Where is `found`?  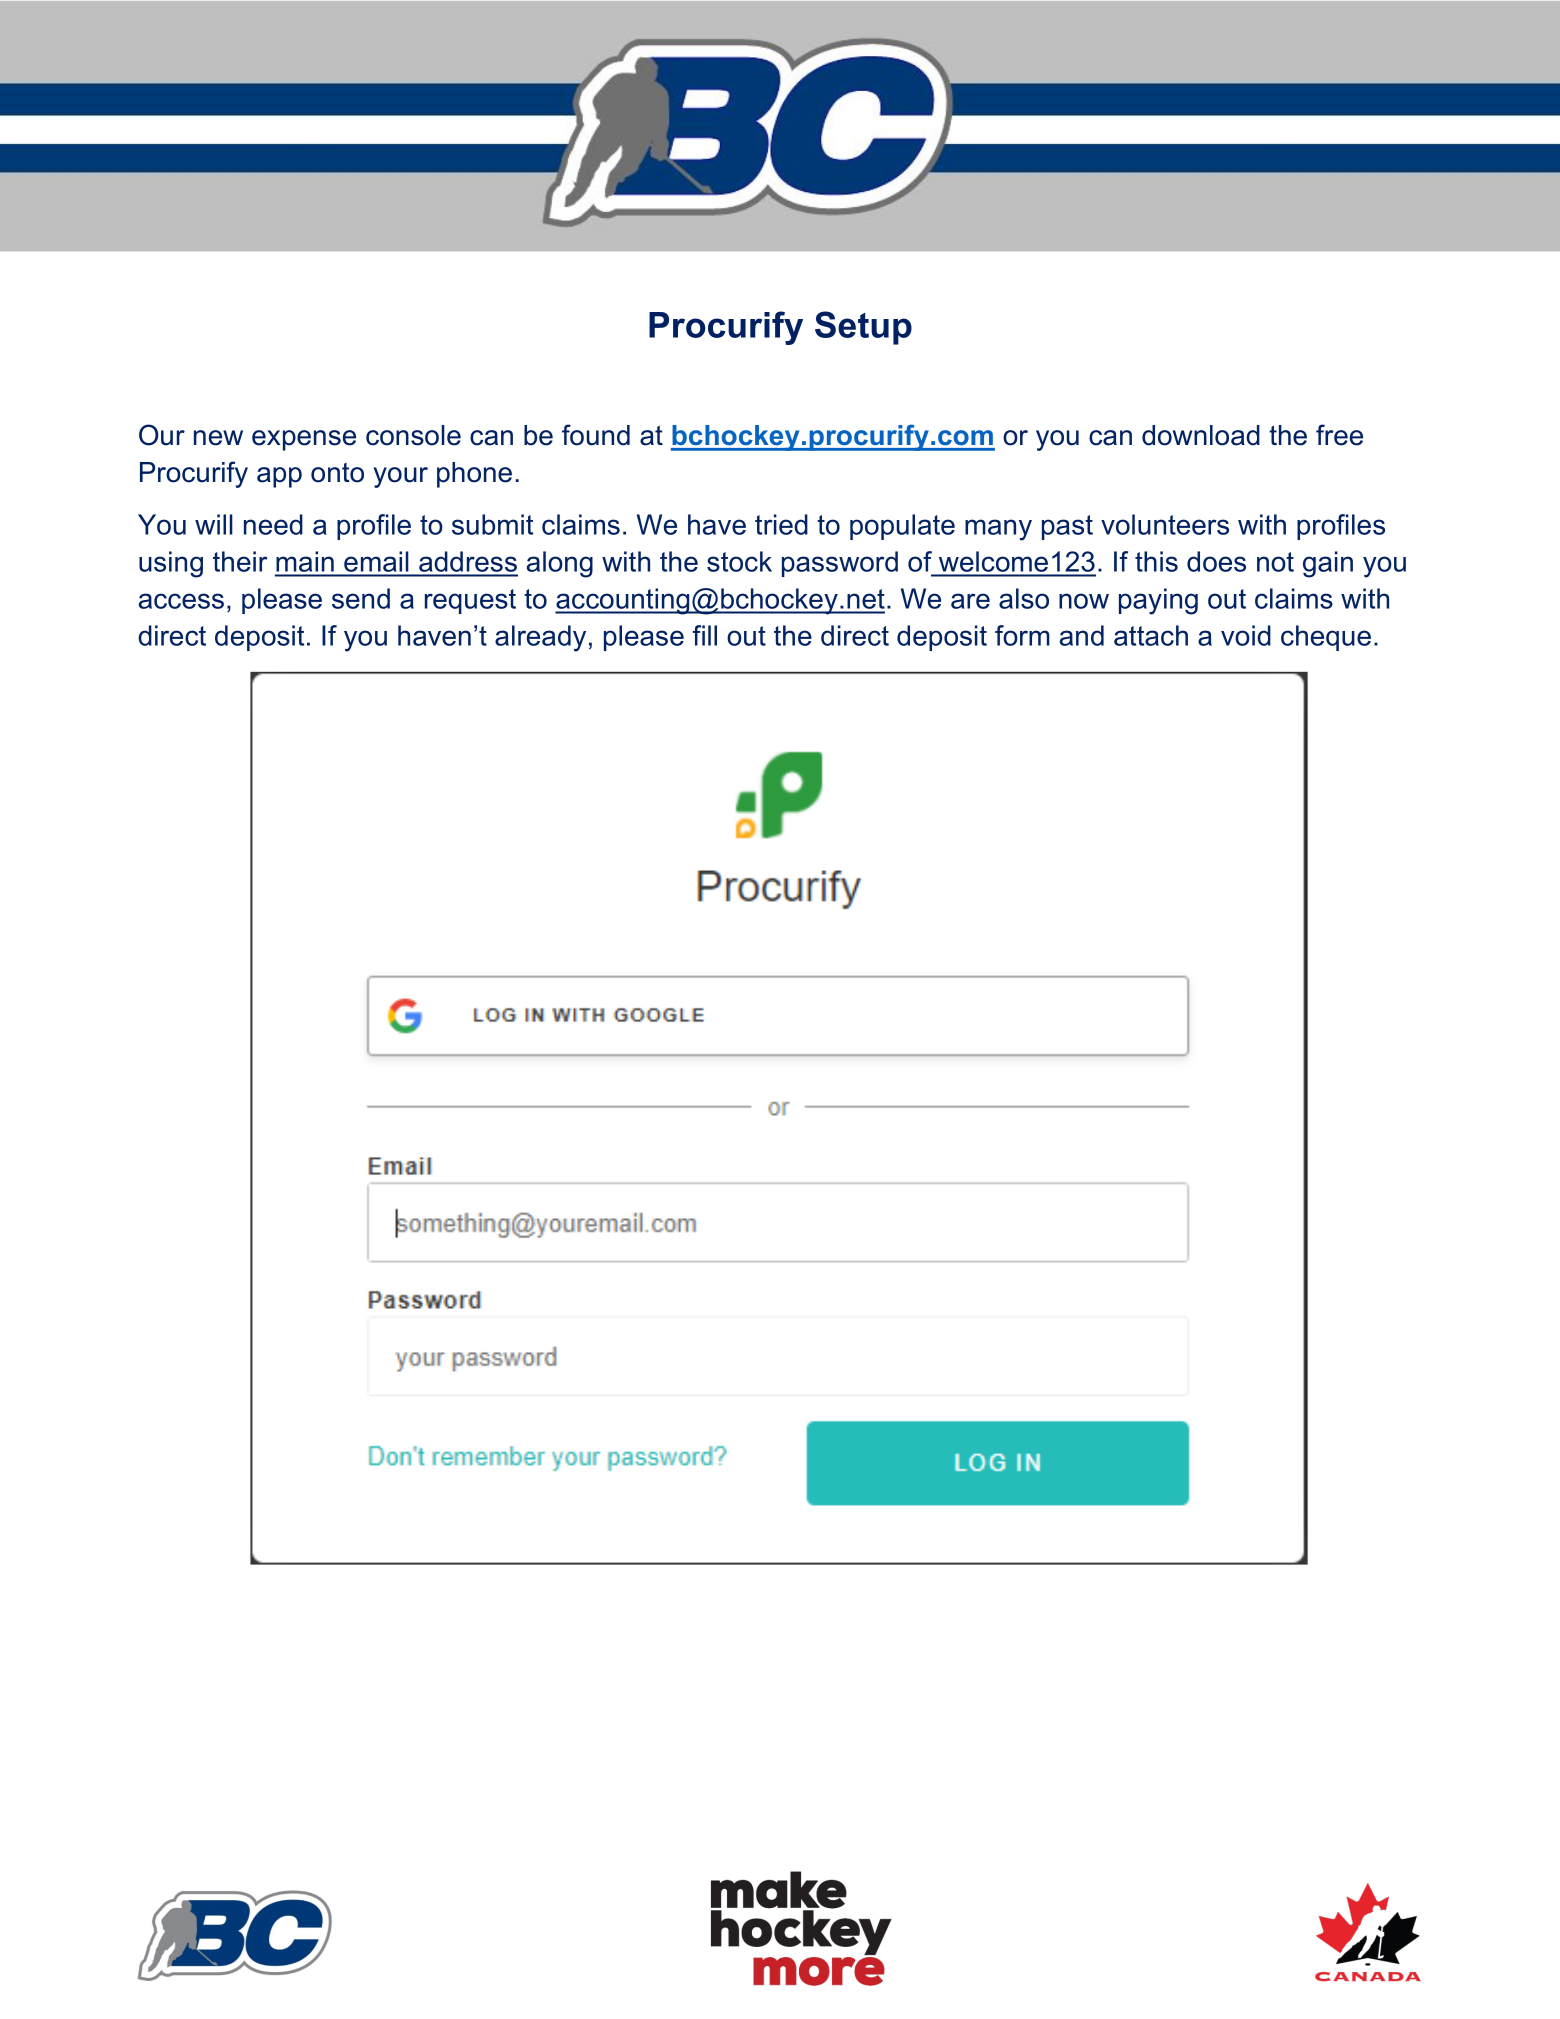
found is located at coordinates (596, 435).
